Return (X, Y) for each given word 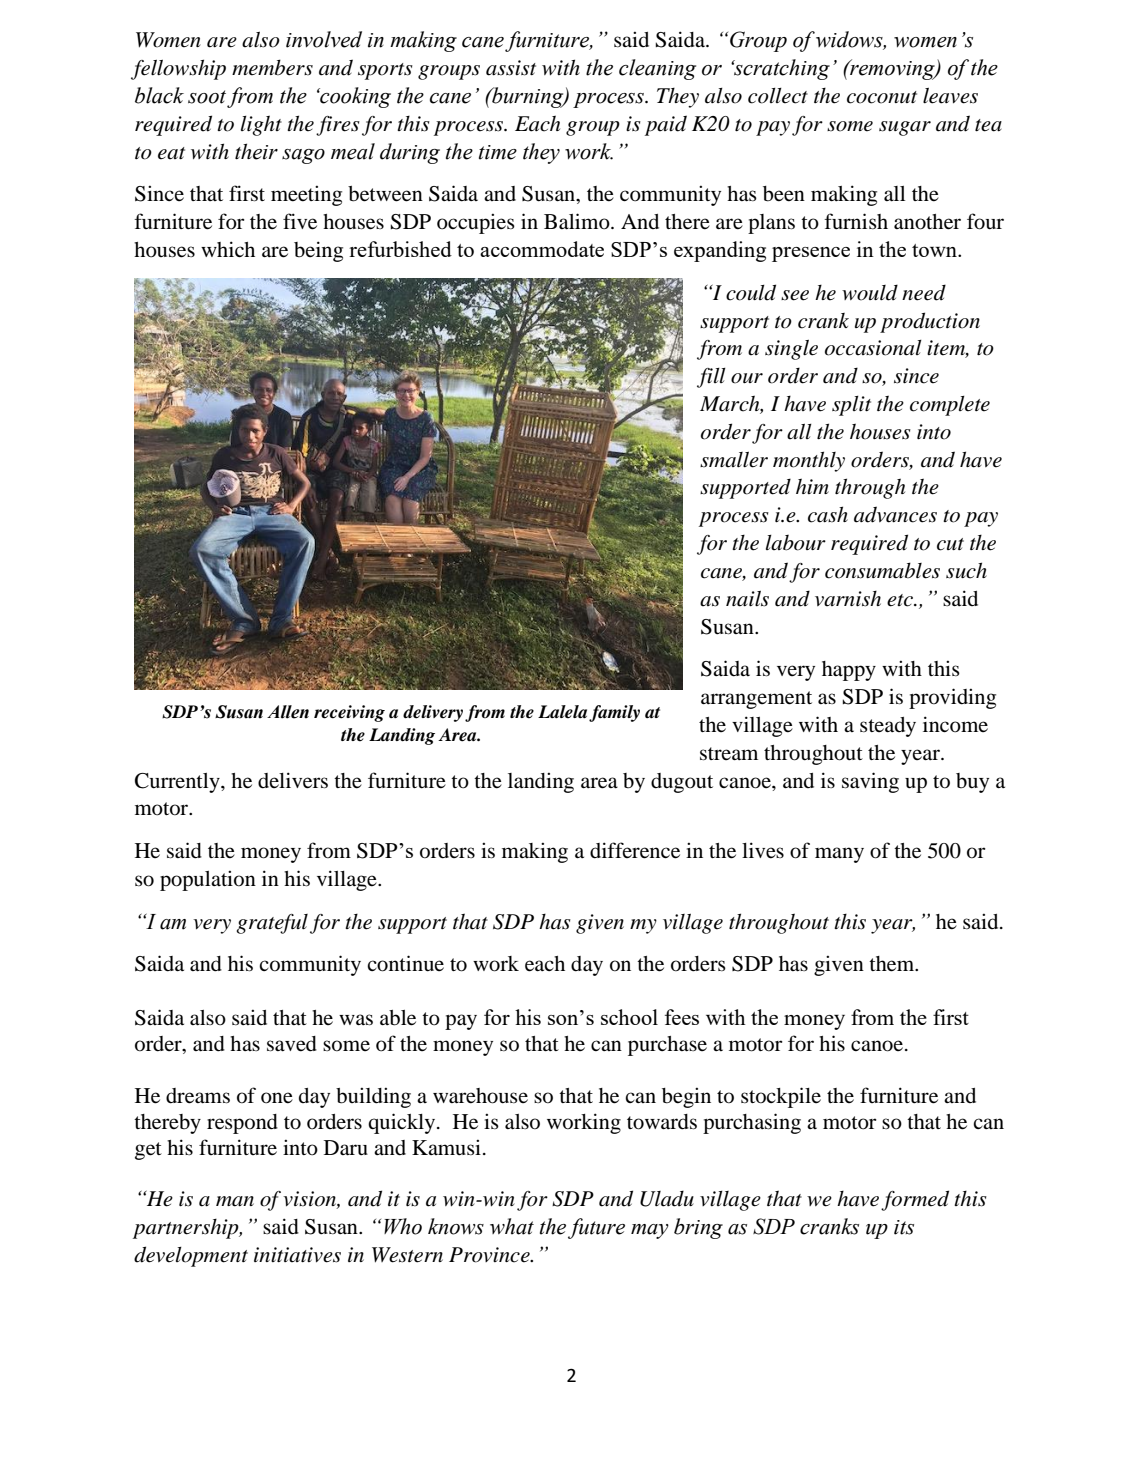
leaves (950, 96)
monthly (809, 461)
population (208, 880)
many (839, 855)
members (272, 67)
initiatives (297, 1255)
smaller (734, 460)
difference (635, 850)
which (228, 249)
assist (511, 68)
